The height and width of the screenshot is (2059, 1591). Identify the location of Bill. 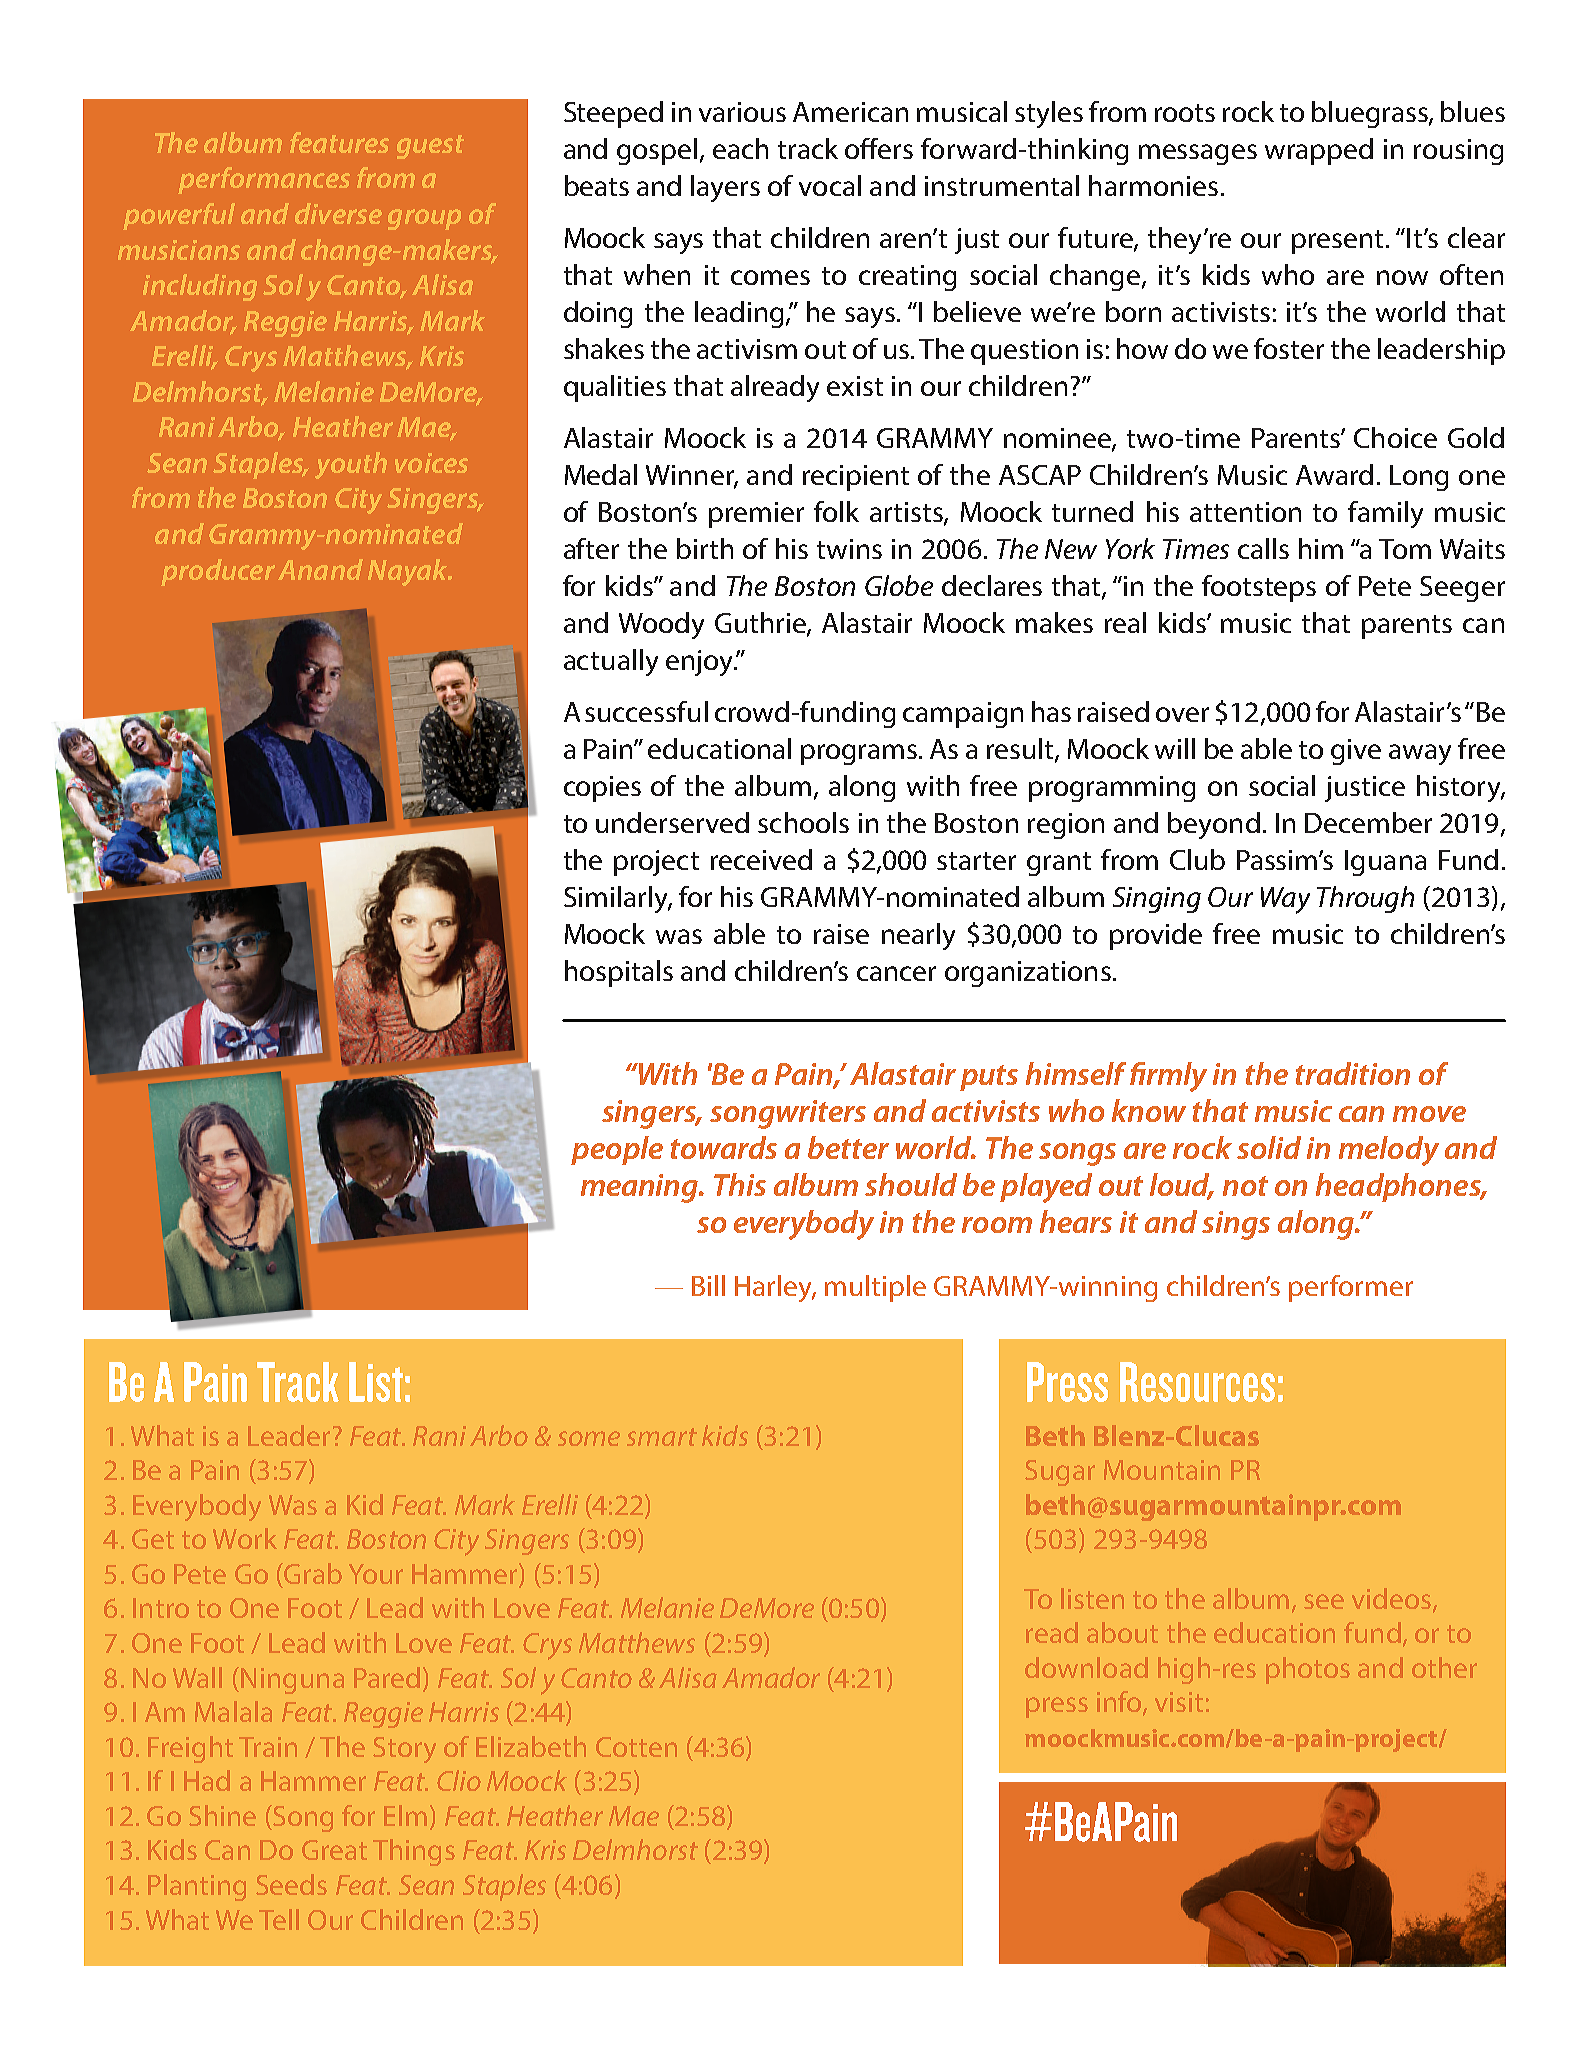
(708, 1285).
